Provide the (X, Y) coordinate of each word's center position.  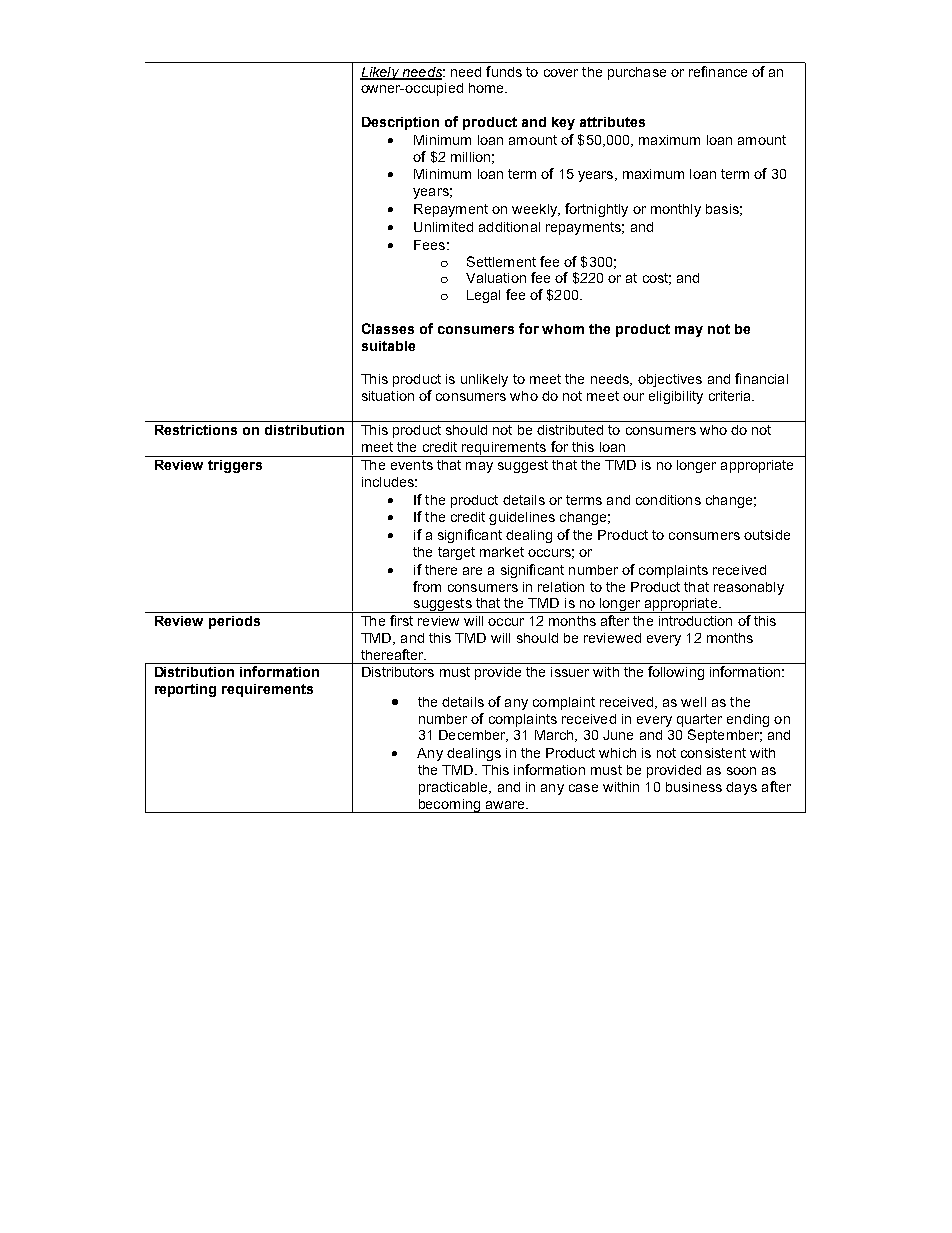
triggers (235, 466)
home (487, 88)
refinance (718, 71)
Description (400, 123)
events (412, 465)
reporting (185, 690)
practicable (454, 788)
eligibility (676, 397)
